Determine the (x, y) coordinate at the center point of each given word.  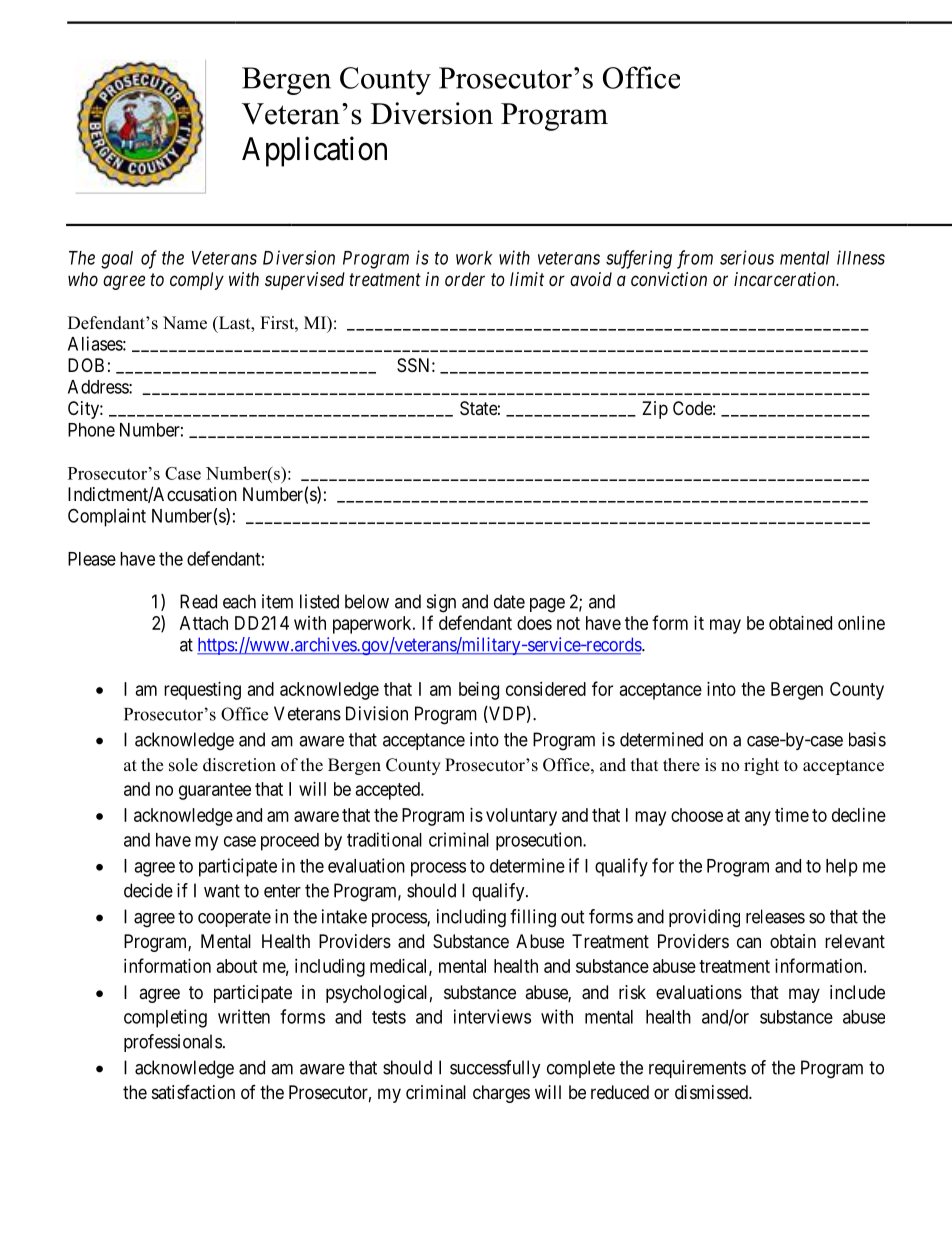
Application (314, 151)
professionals (173, 1043)
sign (441, 603)
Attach (204, 623)
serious (747, 257)
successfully (495, 1069)
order (465, 279)
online (861, 623)
